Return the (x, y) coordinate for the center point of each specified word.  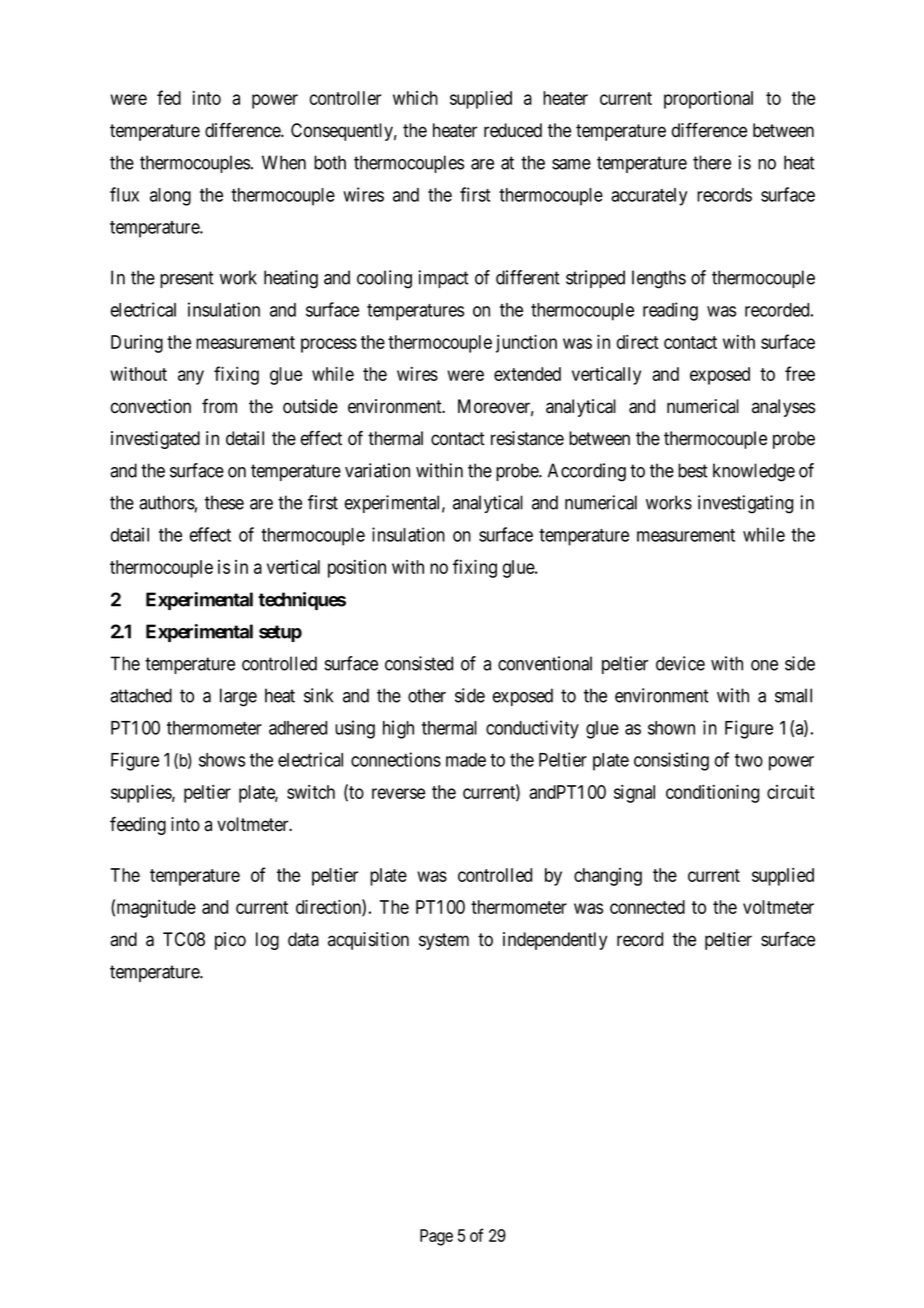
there (712, 162)
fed (169, 97)
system (444, 941)
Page (436, 1237)
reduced (513, 130)
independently (555, 941)
